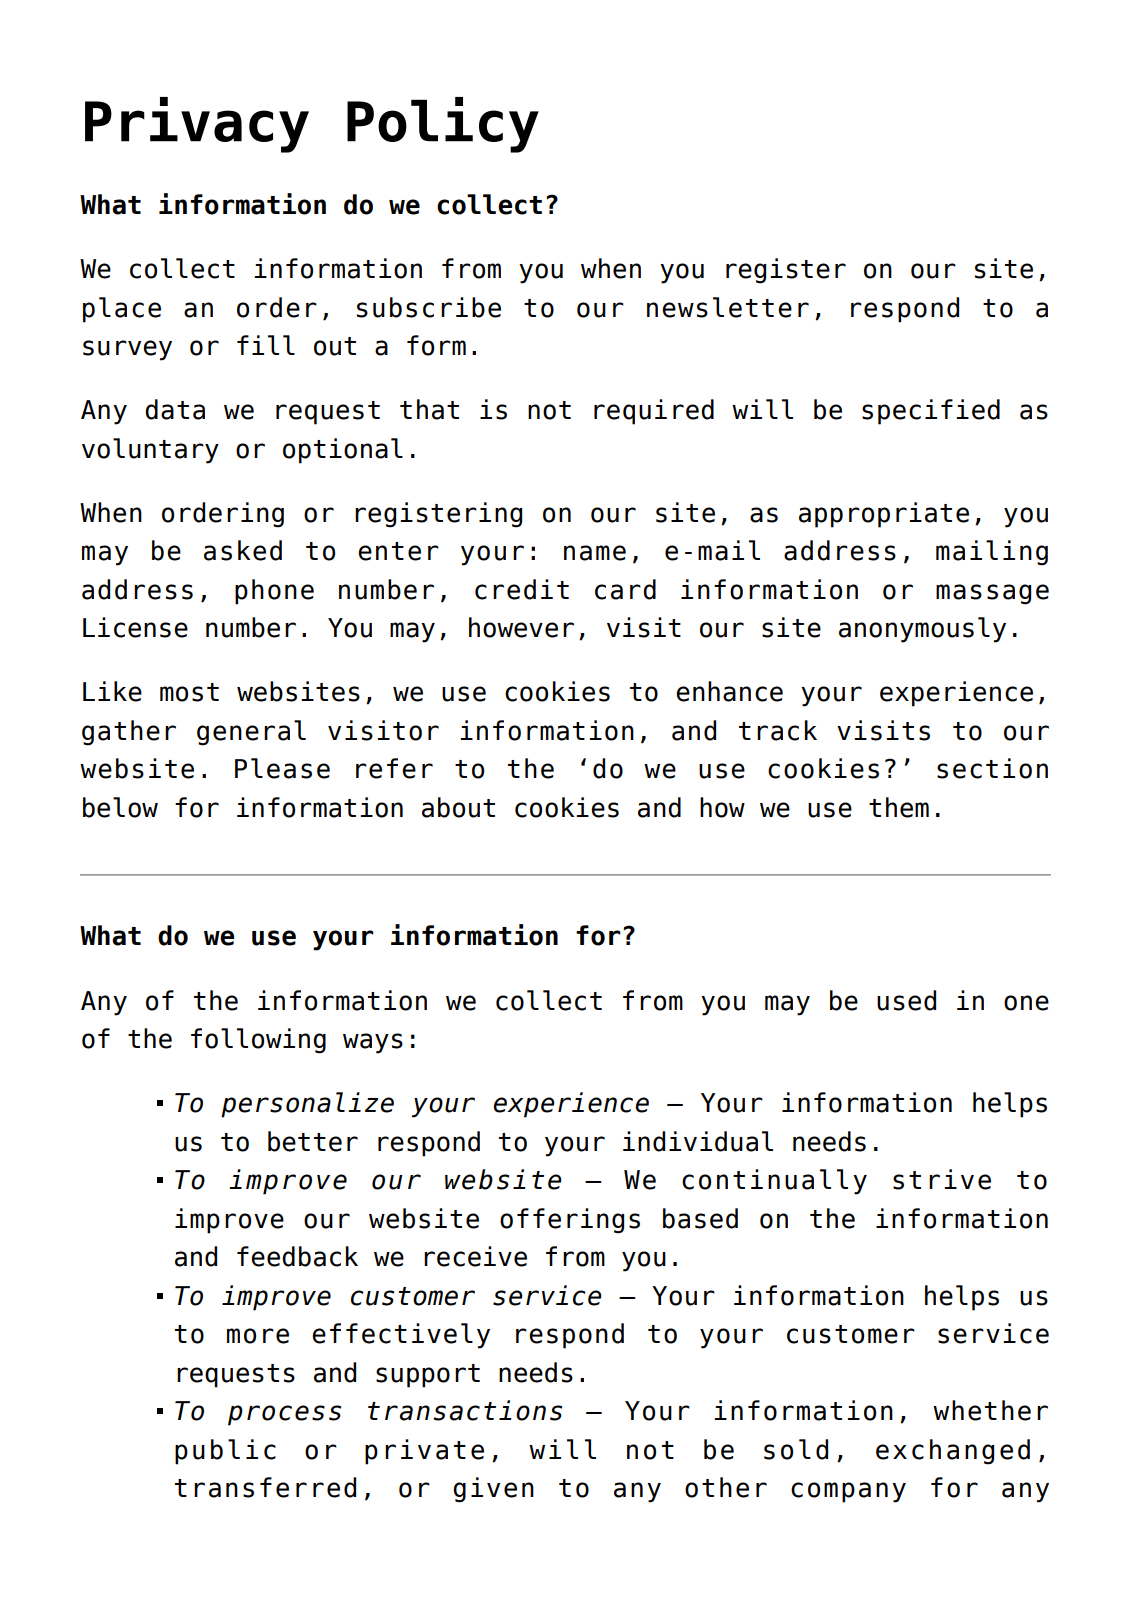 This screenshot has width=1131, height=1600. What do you see at coordinates (282, 768) in the screenshot?
I see `Please` at bounding box center [282, 768].
